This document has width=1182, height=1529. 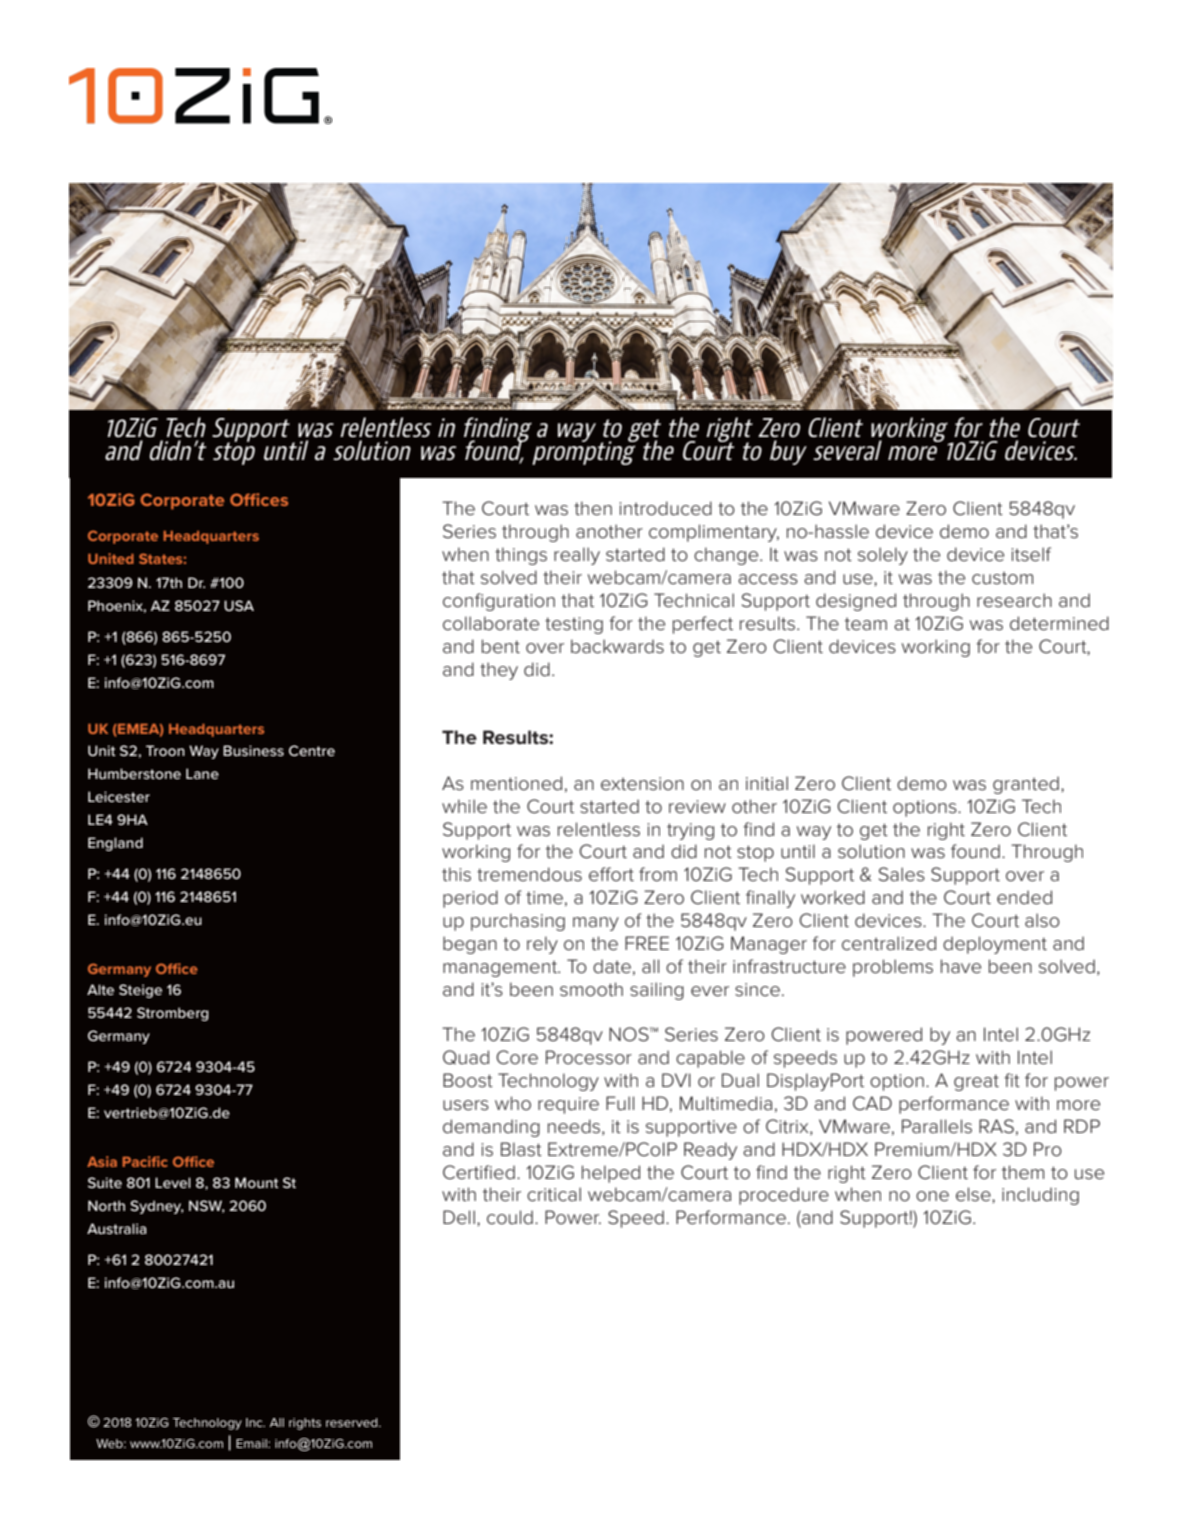 What do you see at coordinates (961, 966) in the document?
I see `have` at bounding box center [961, 966].
